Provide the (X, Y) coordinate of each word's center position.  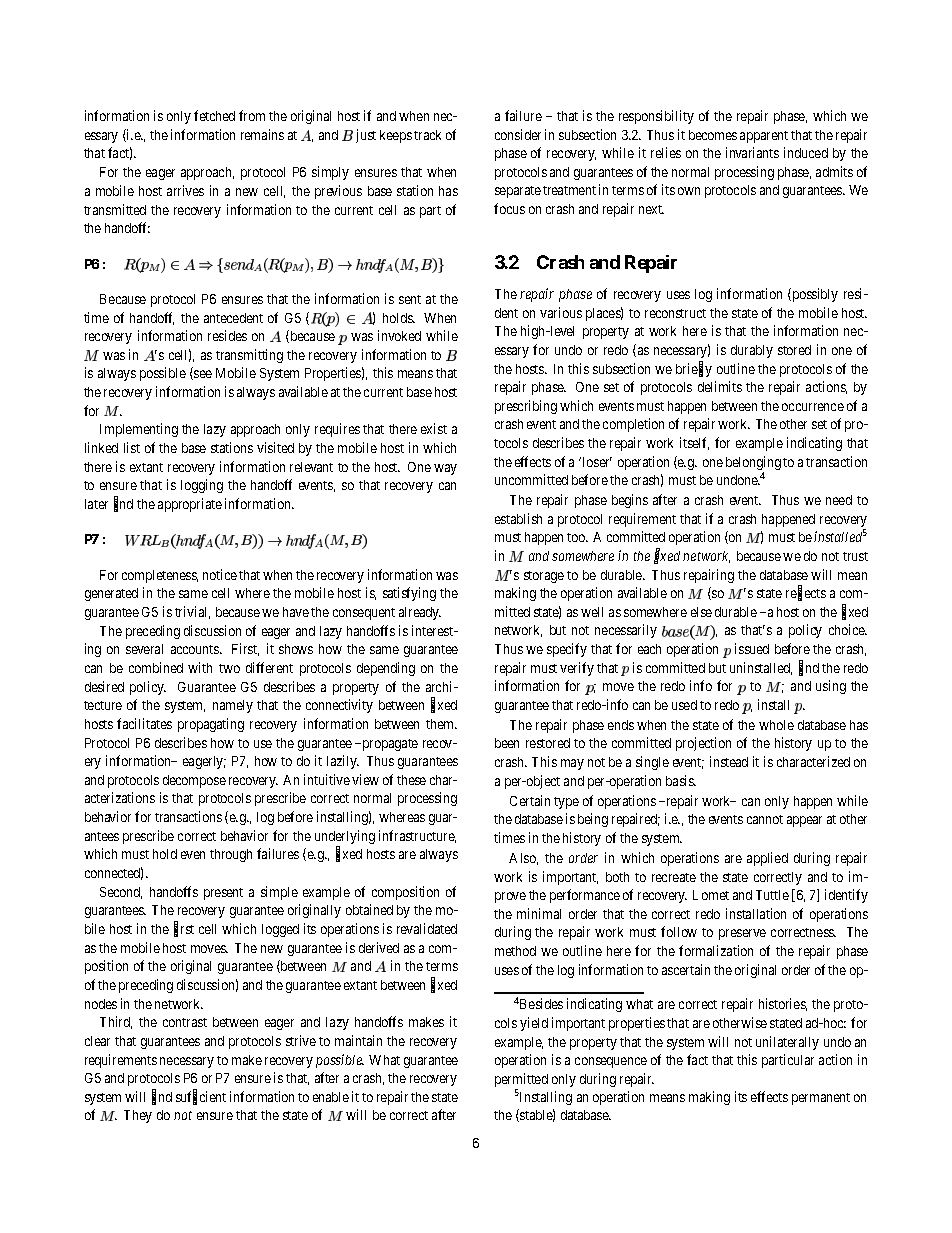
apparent (764, 137)
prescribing (526, 407)
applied (767, 859)
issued (752, 648)
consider (518, 134)
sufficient (201, 1097)
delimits (720, 386)
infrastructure (417, 836)
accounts (196, 649)
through (231, 855)
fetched (214, 115)
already (420, 613)
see (202, 375)
